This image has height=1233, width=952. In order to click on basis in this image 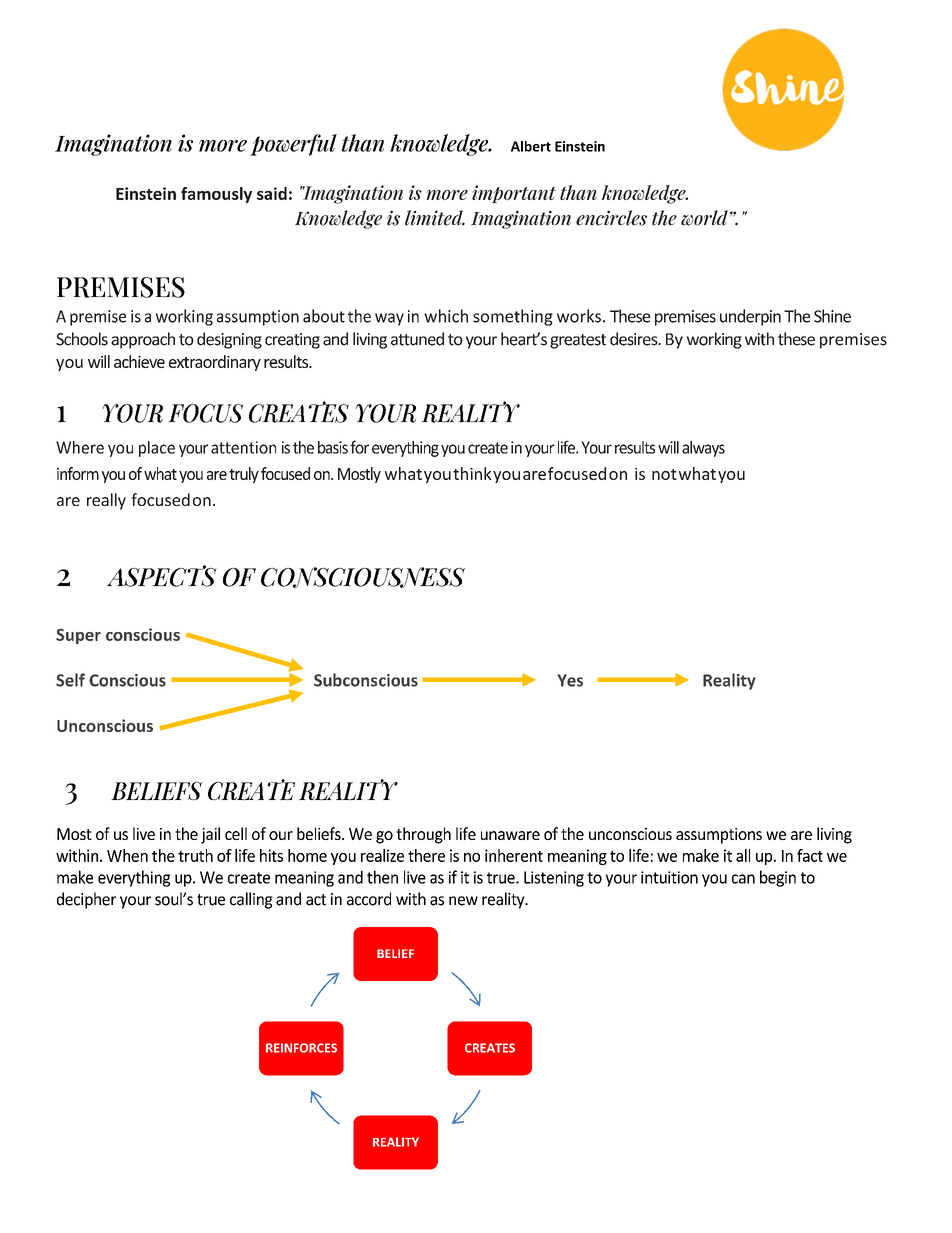, I will do `click(333, 447)`.
